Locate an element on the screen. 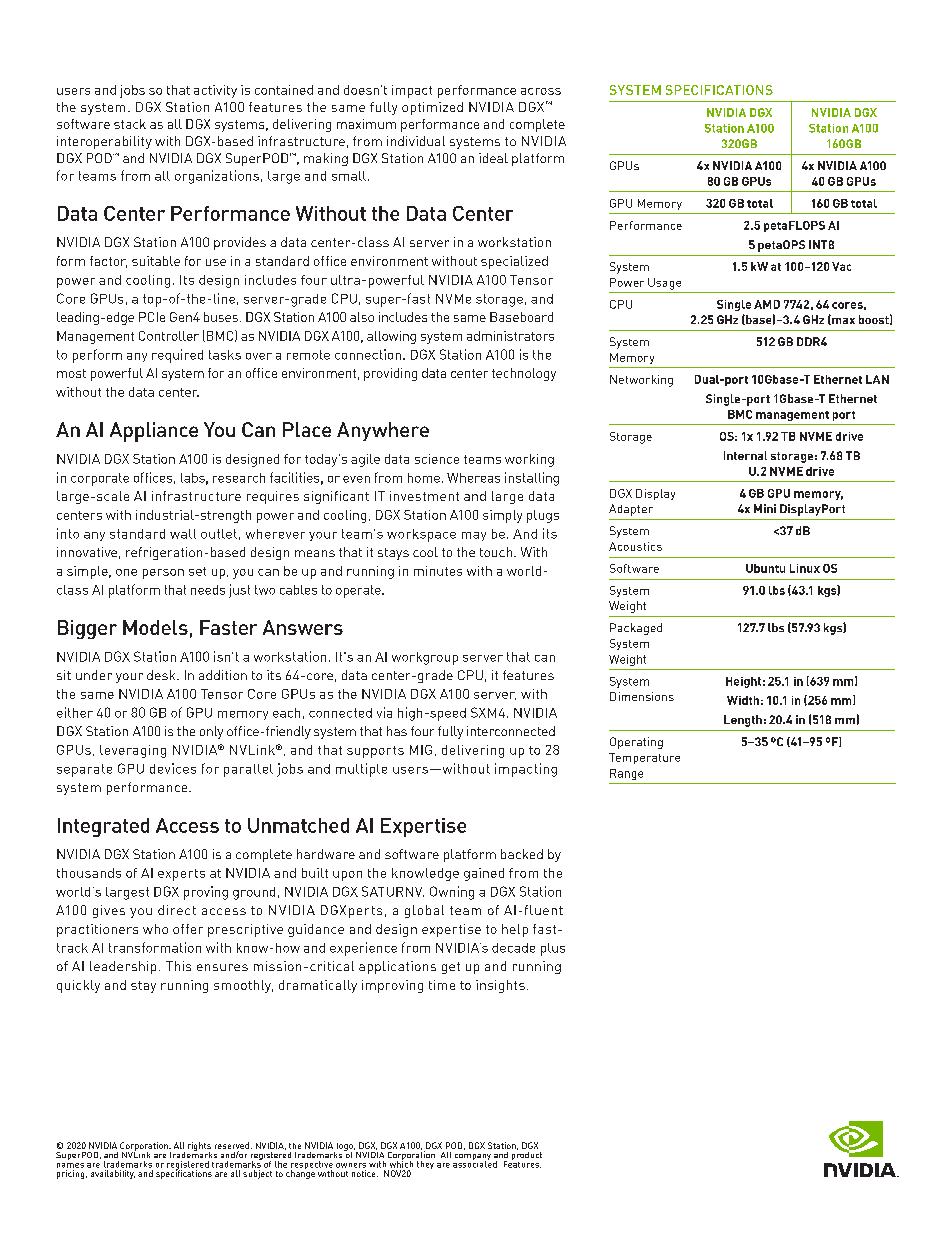  required is located at coordinates (177, 356).
